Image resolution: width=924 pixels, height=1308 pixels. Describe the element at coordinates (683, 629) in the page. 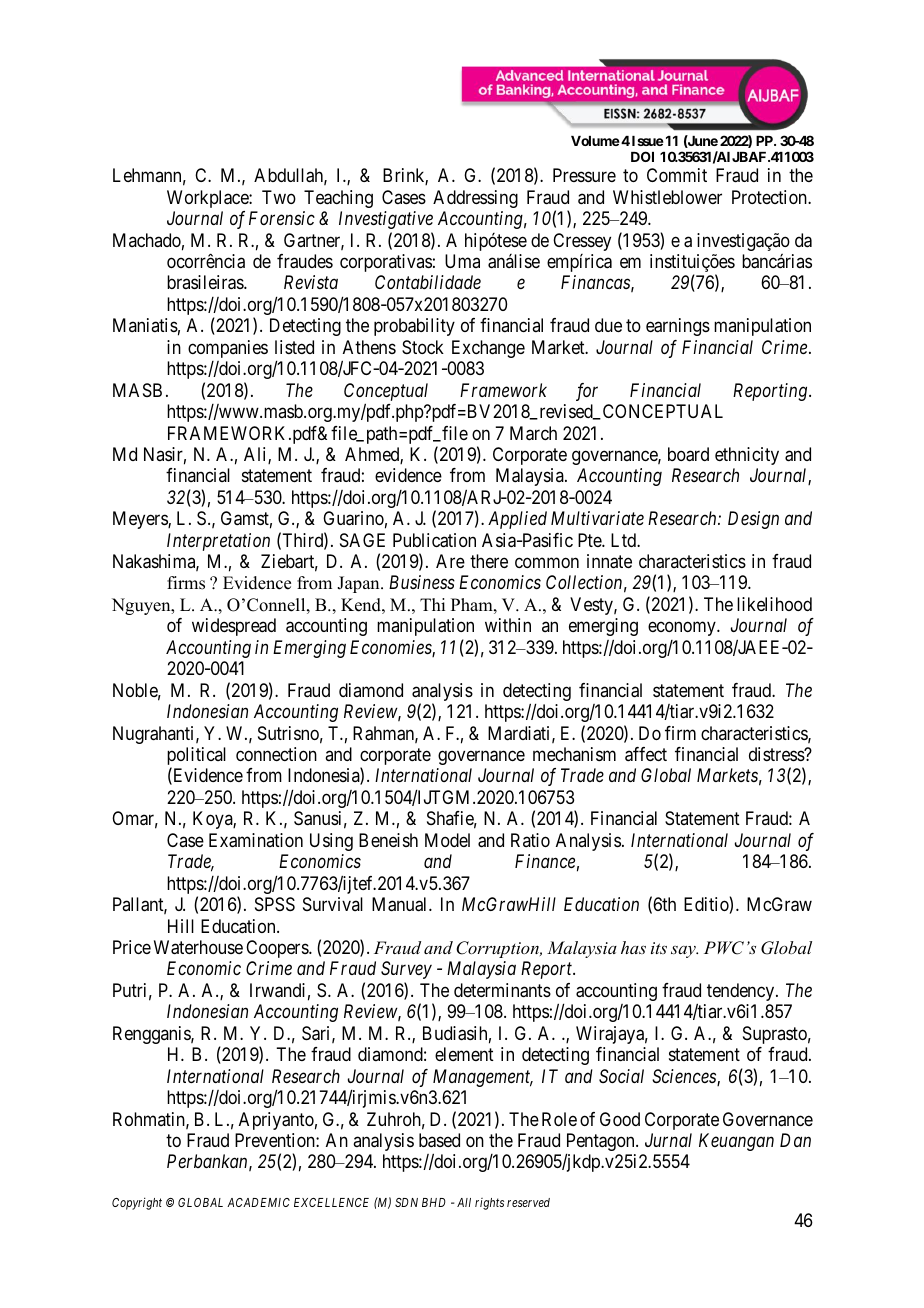

I see `economy` at that location.
